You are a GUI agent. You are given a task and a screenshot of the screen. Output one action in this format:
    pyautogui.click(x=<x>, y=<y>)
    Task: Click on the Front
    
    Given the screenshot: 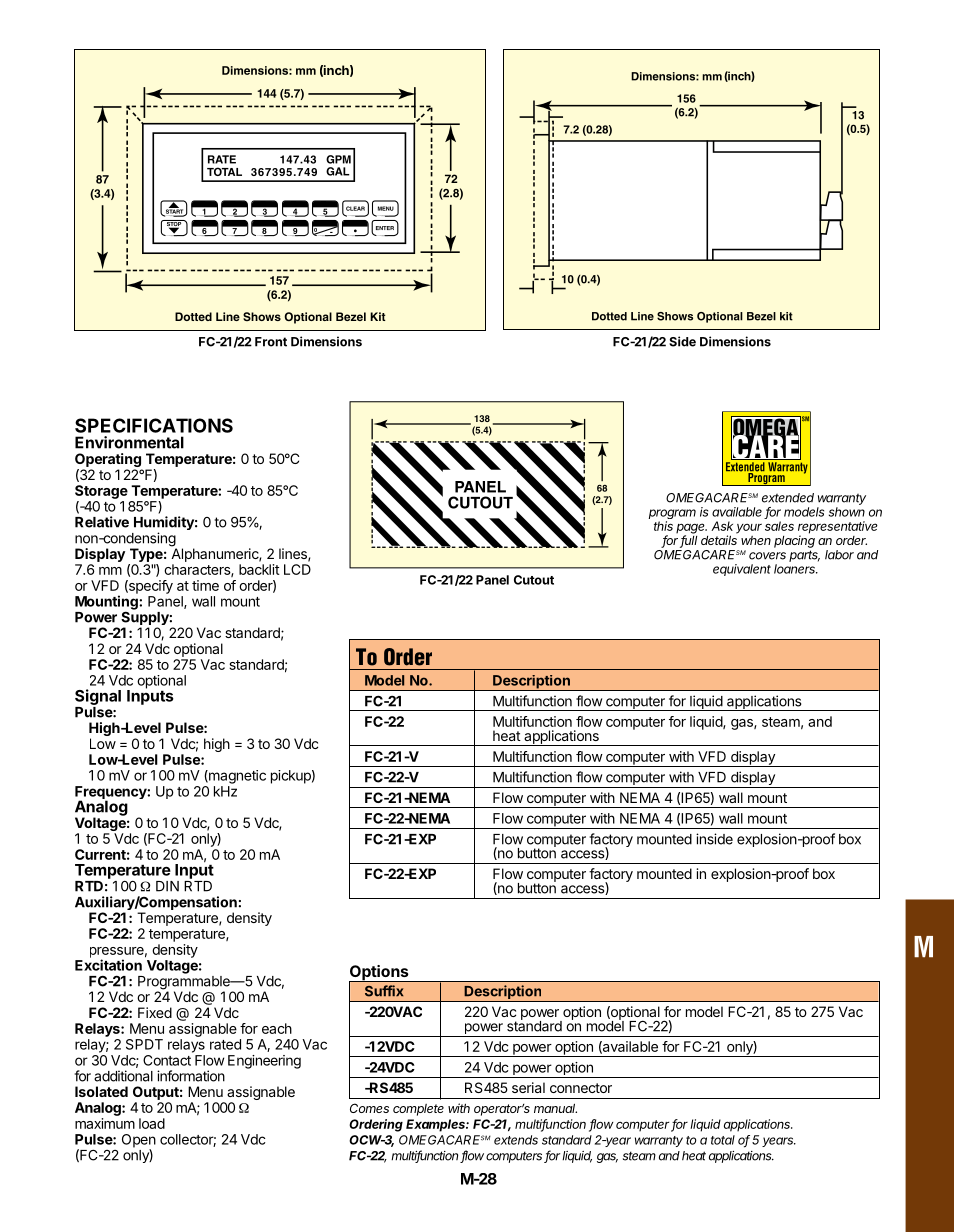 What is the action you would take?
    pyautogui.click(x=271, y=342)
